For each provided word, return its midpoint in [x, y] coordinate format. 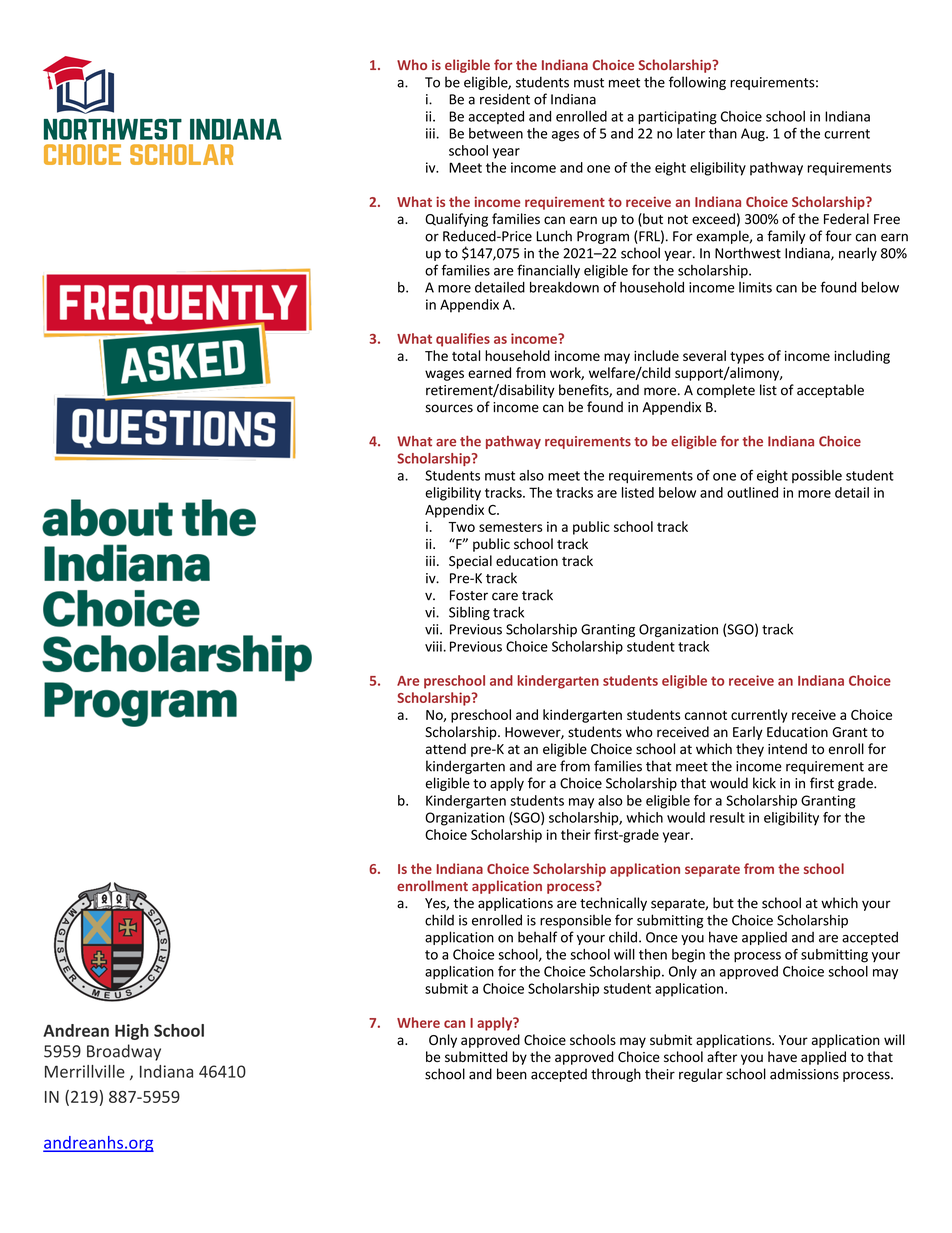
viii [433, 646]
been [512, 1074]
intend [787, 749]
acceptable [830, 391]
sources [449, 408]
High [132, 1032]
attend [446, 749]
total [466, 355]
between [496, 133]
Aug [754, 135]
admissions [804, 1074]
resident [505, 99]
